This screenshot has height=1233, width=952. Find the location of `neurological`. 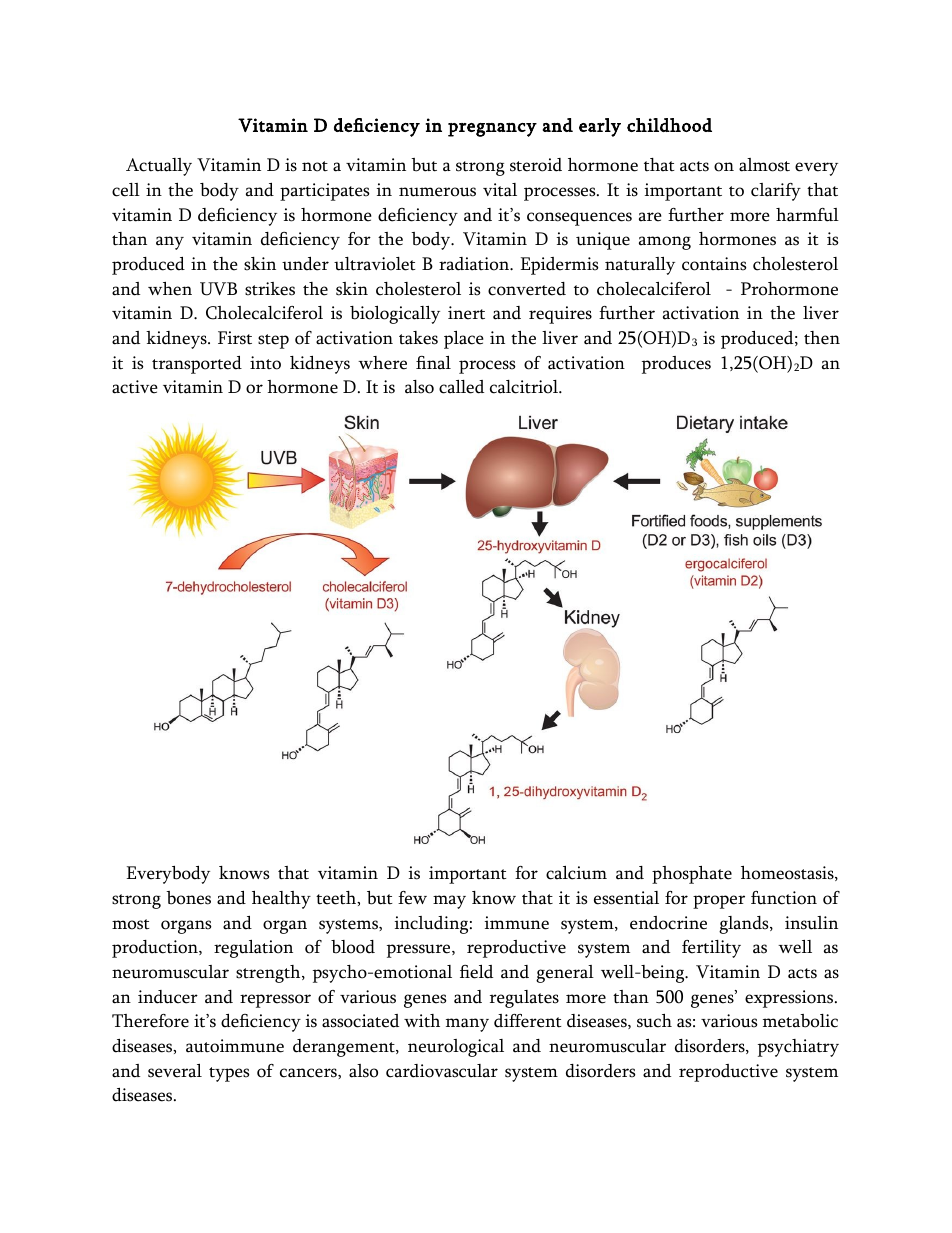

neurological is located at coordinates (456, 1048).
